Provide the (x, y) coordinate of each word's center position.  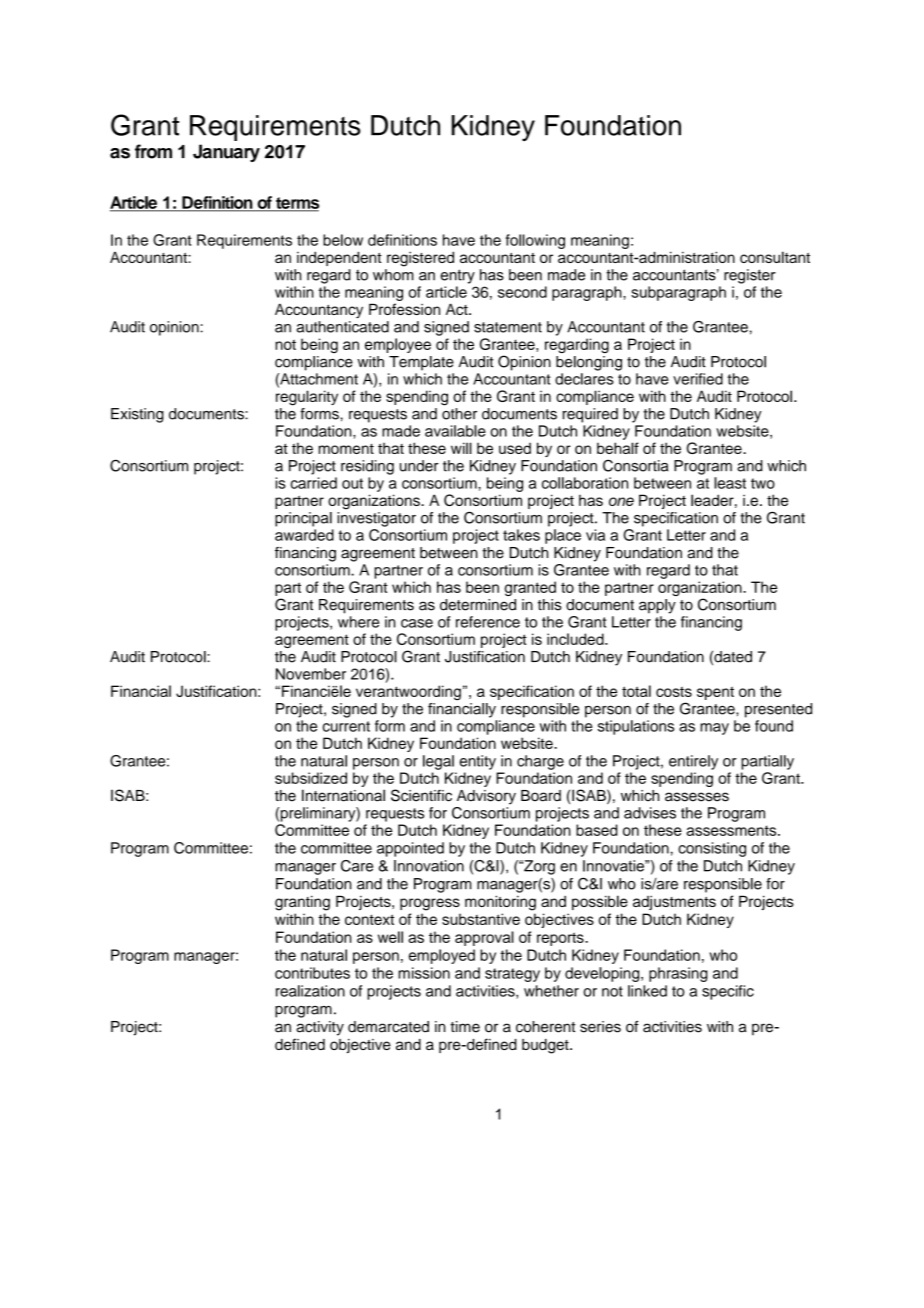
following (535, 241)
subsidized (311, 778)
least (730, 483)
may (714, 729)
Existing (137, 415)
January (226, 153)
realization (310, 991)
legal (438, 762)
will (461, 448)
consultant (775, 257)
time (465, 1027)
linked (647, 991)
